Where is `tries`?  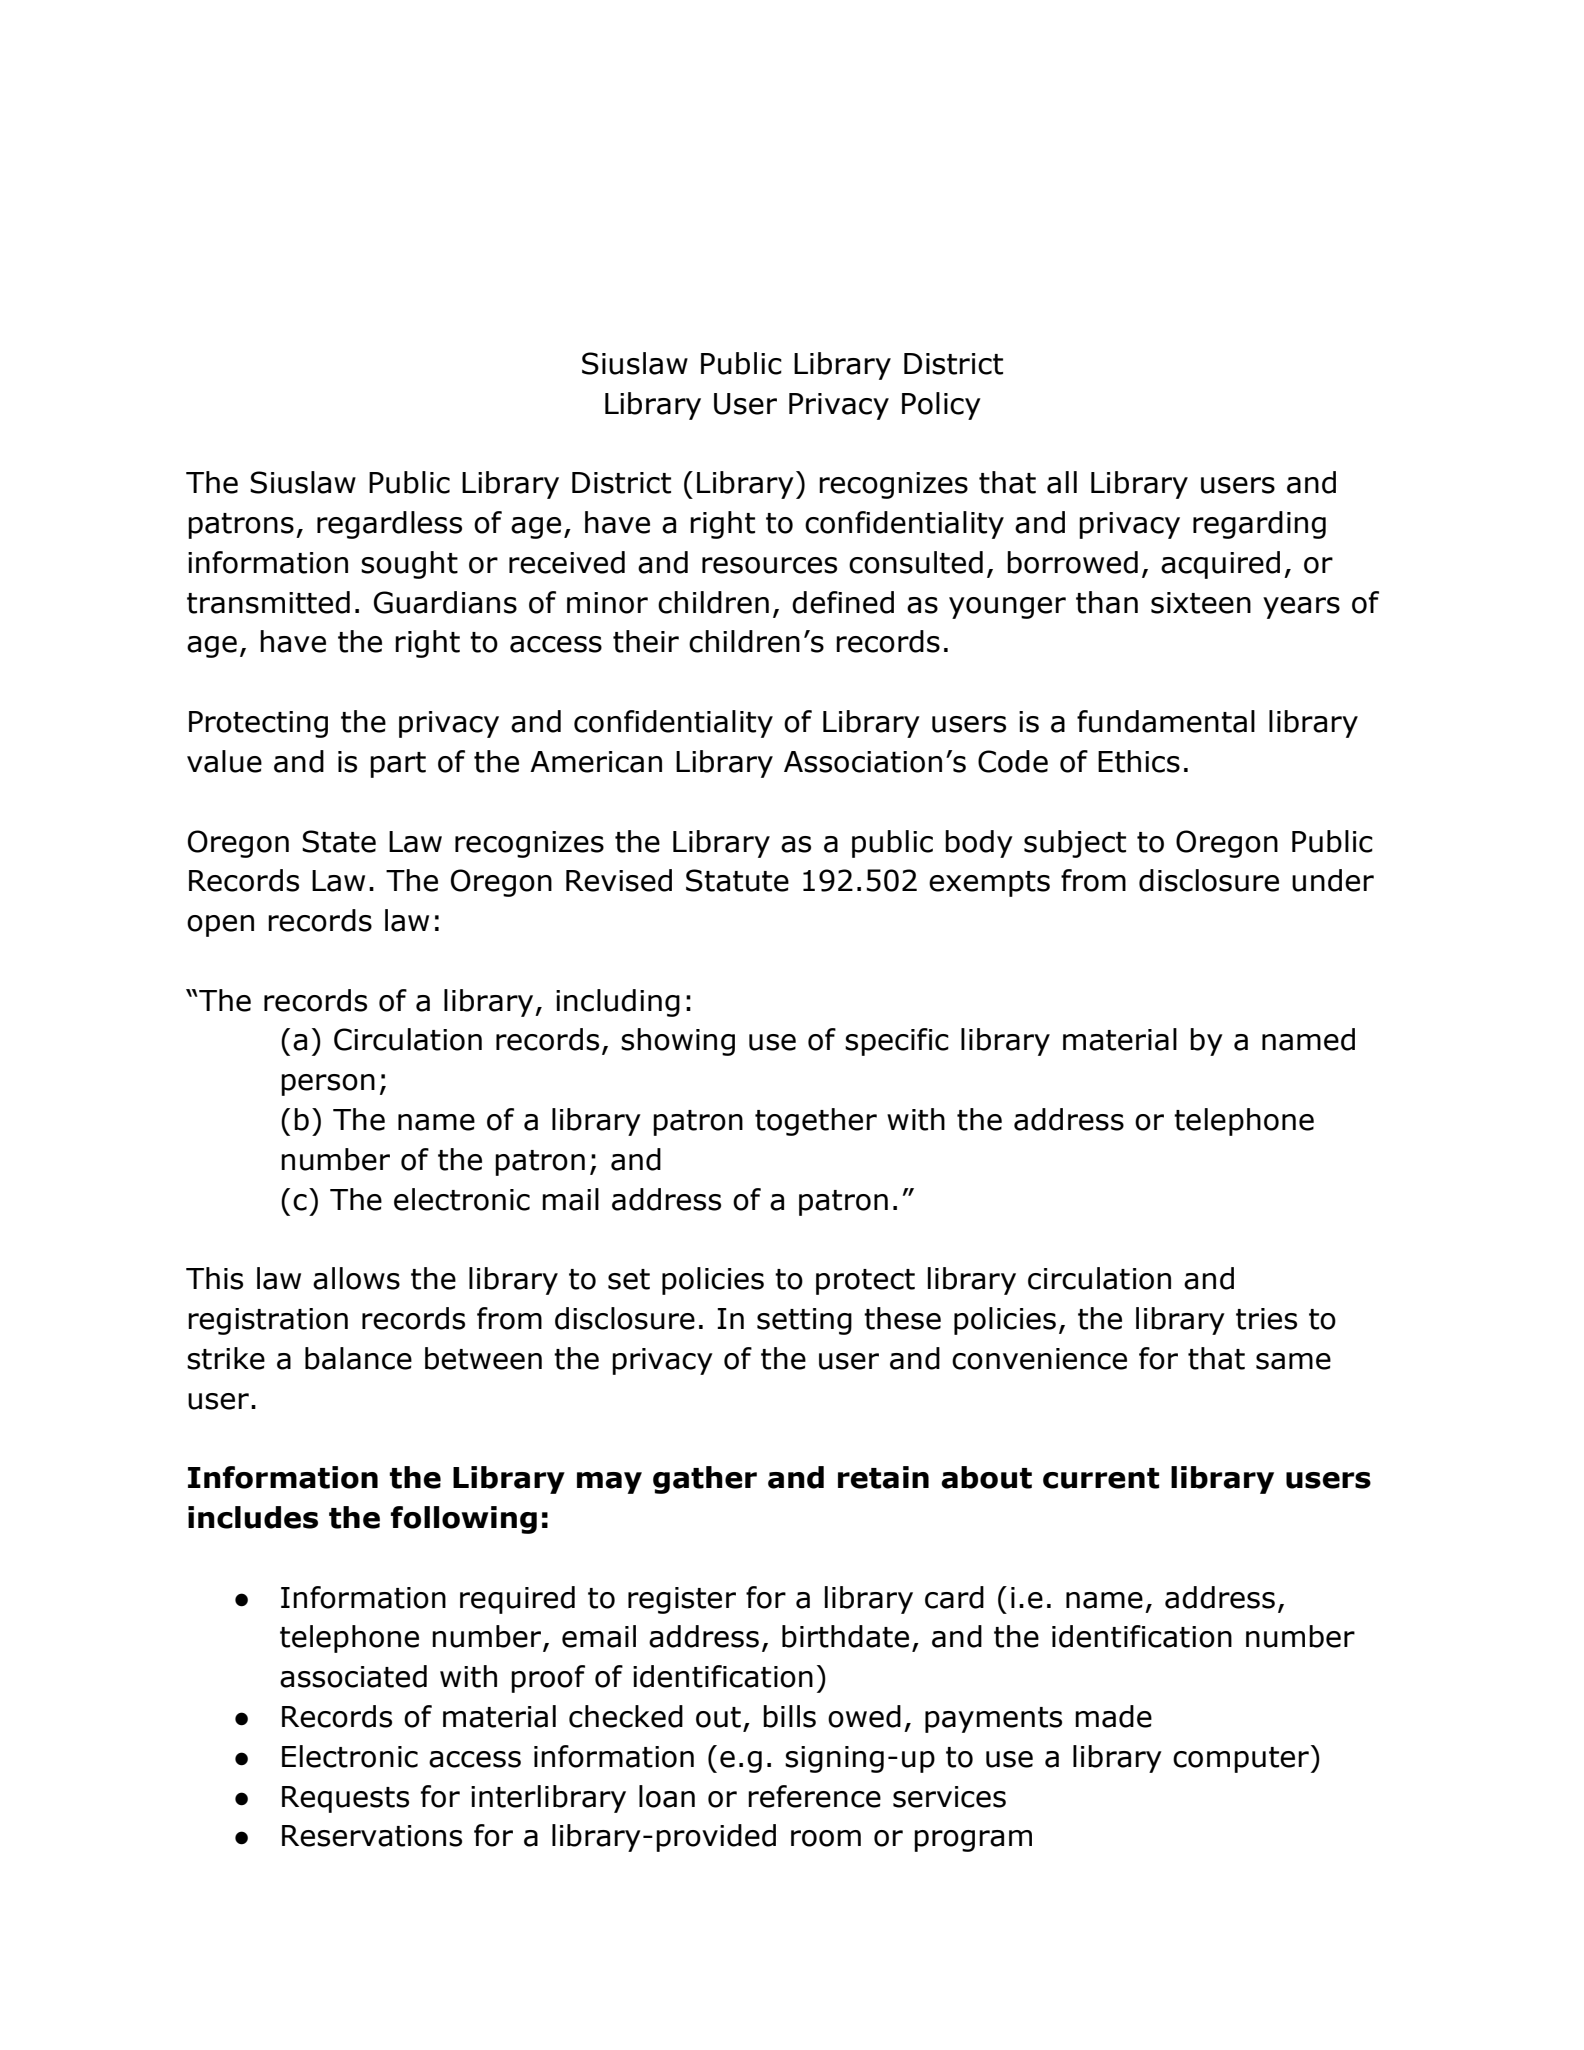
tries is located at coordinates (1266, 1319).
